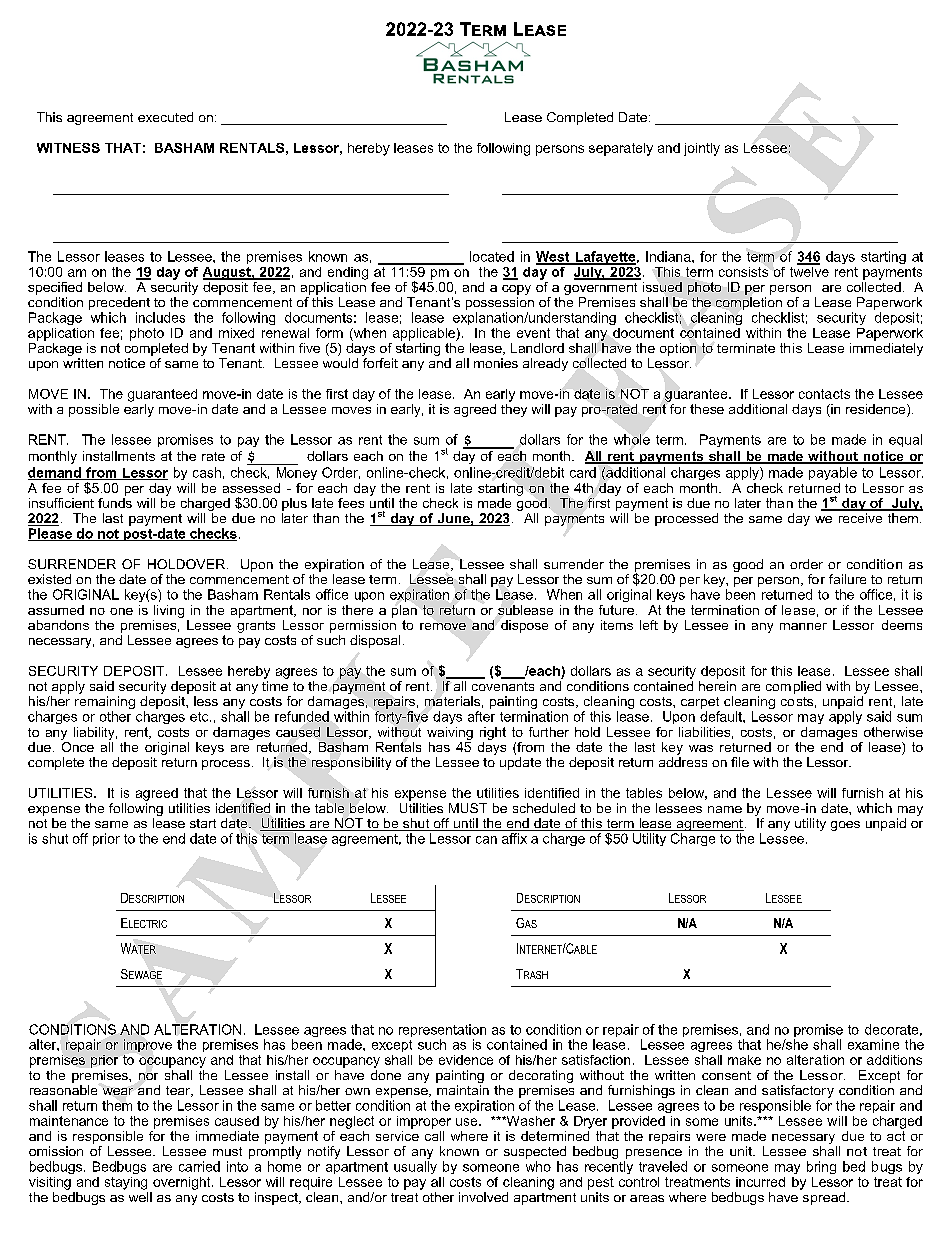 The height and width of the page is (1233, 952). Describe the element at coordinates (77, 745) in the page. I see `Once` at that location.
